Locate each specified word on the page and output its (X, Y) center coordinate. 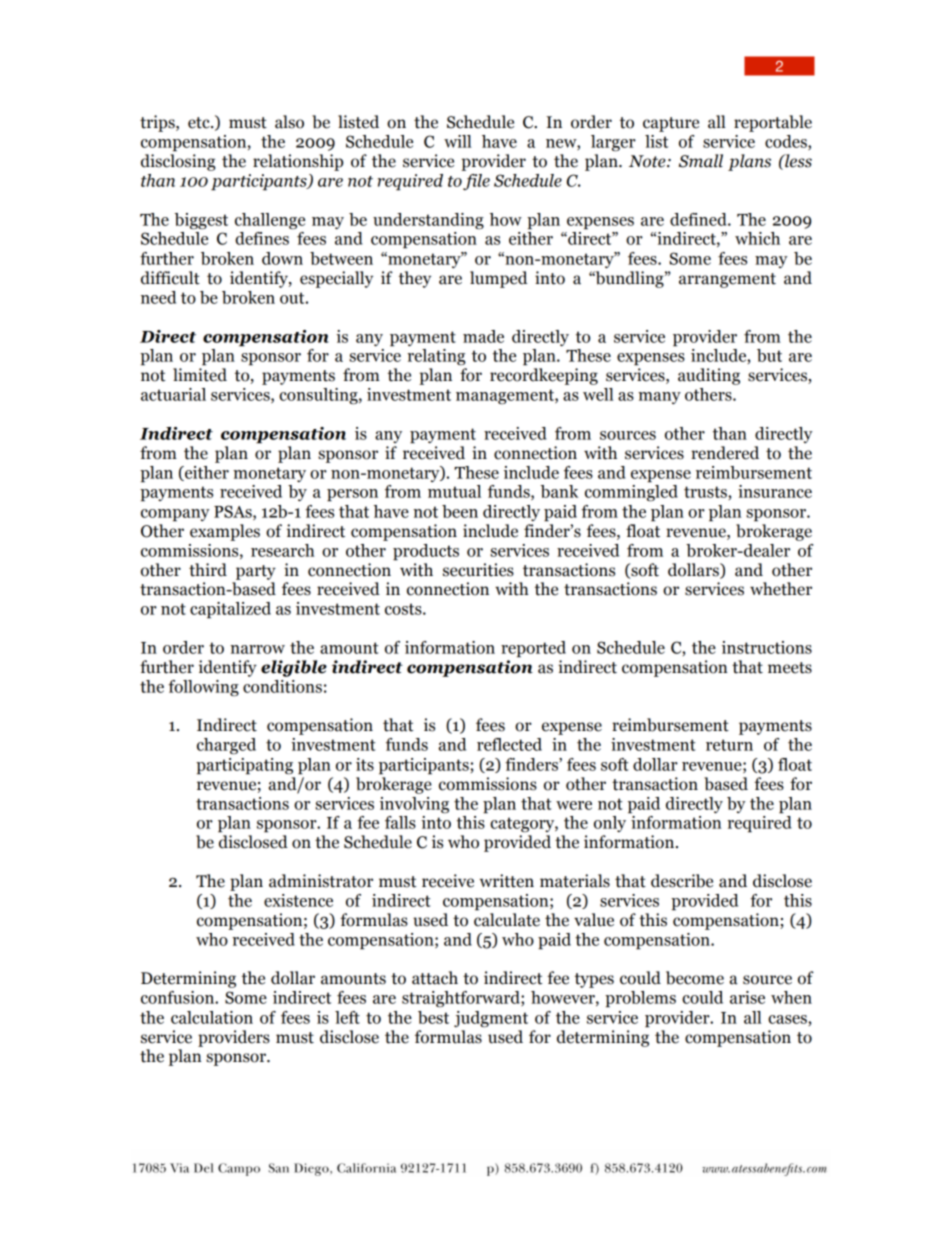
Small (701, 161)
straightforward (462, 999)
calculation (212, 1017)
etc (200, 123)
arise (747, 997)
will (458, 141)
